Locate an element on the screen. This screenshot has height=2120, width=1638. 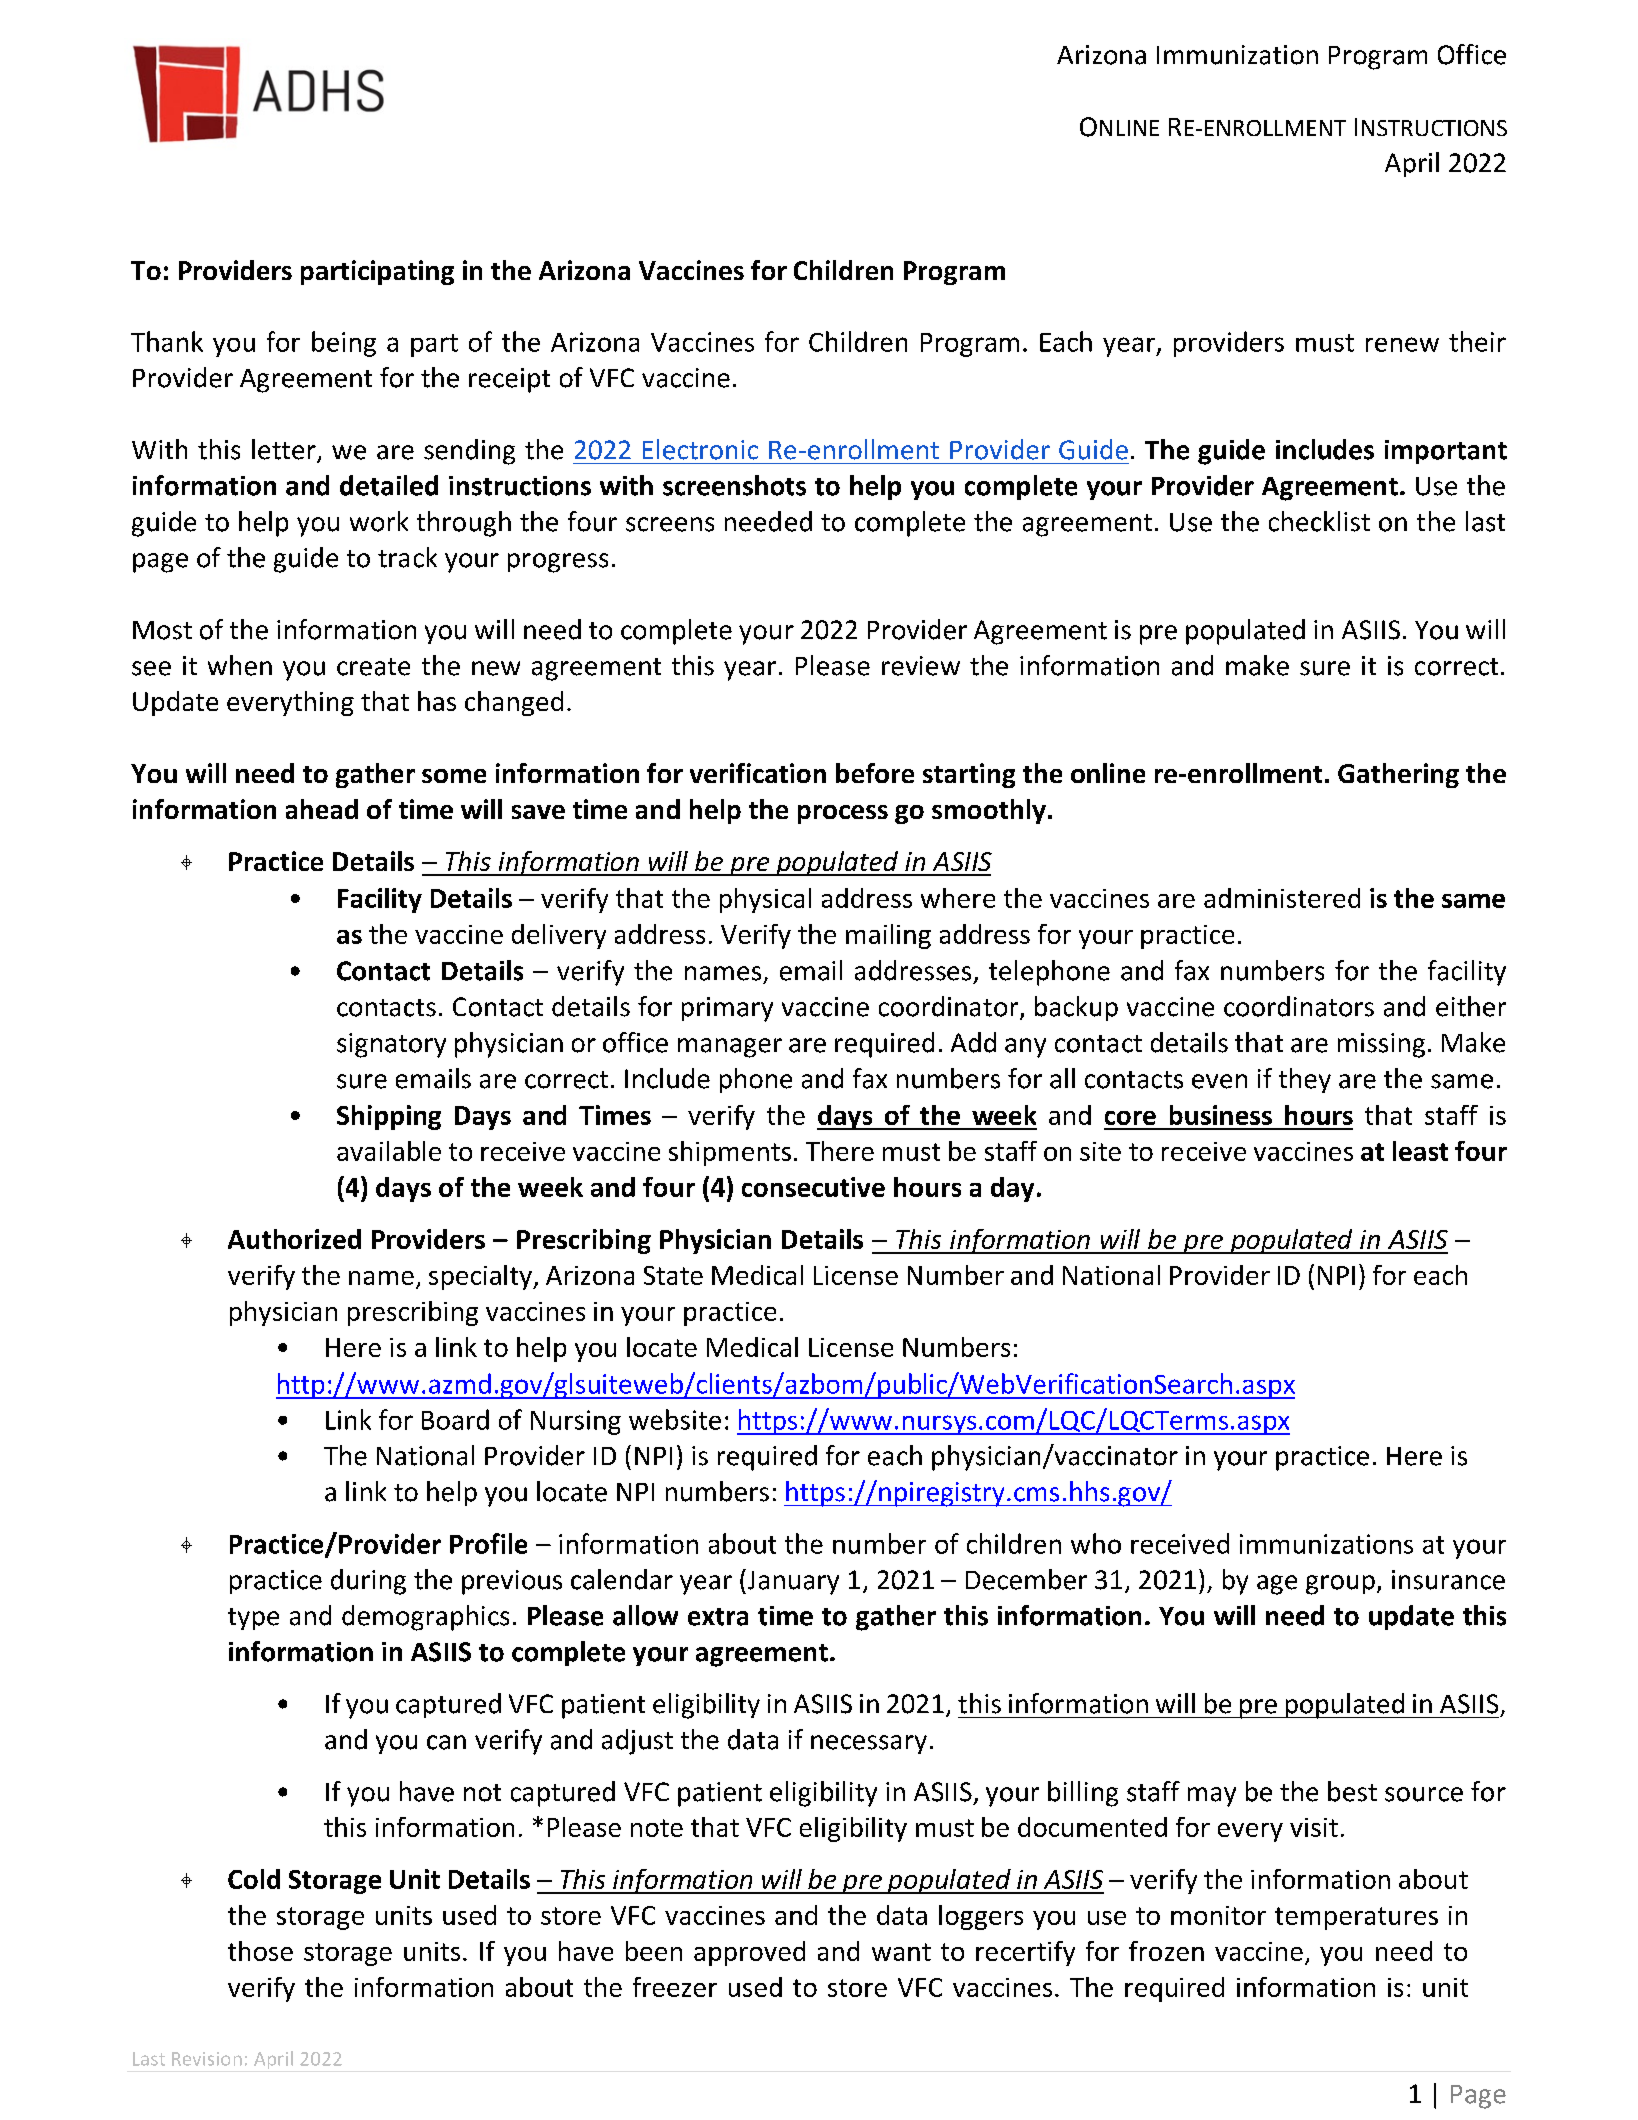
temperatures is located at coordinates (1356, 1918).
